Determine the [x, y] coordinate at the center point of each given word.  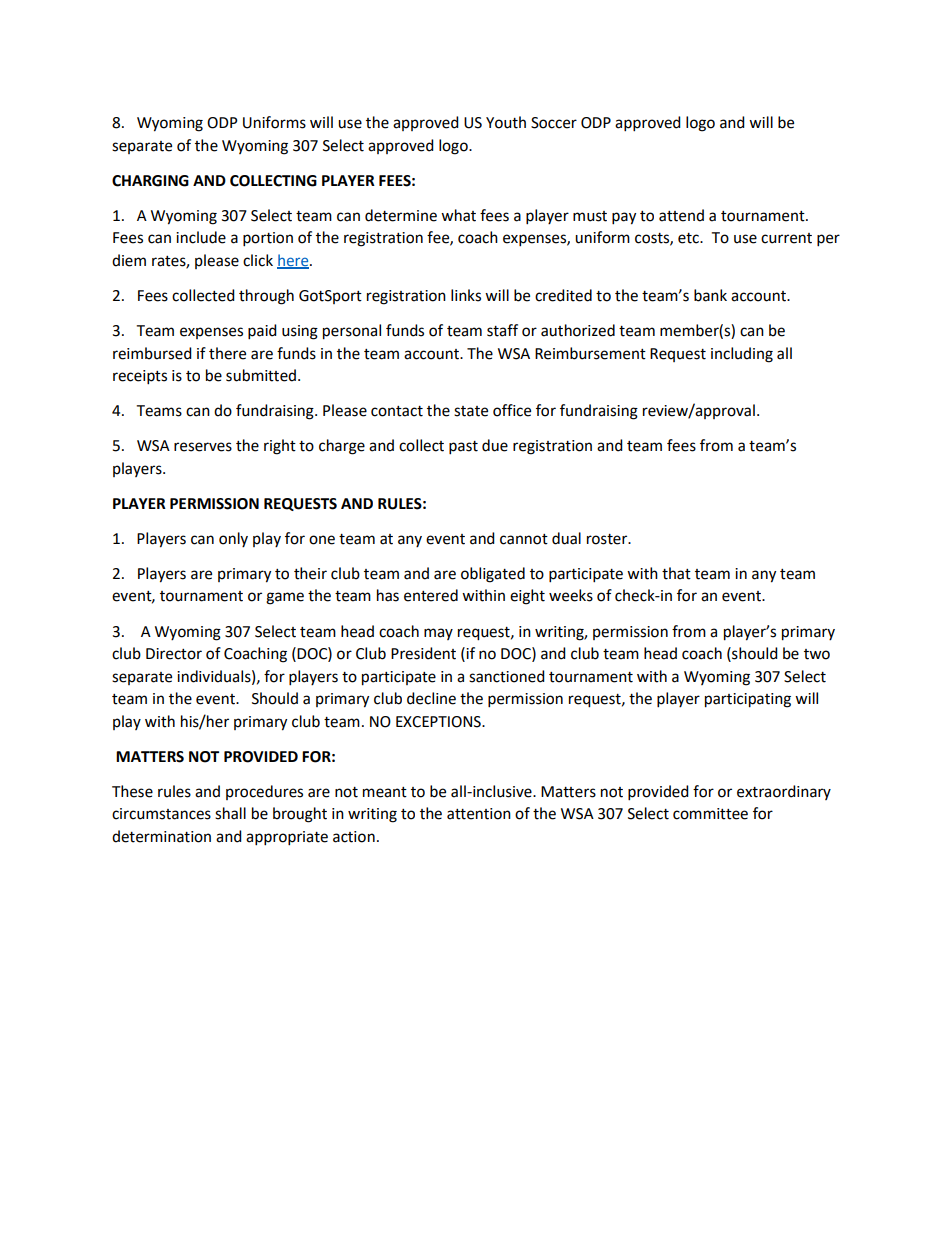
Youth [506, 122]
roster [608, 539]
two [817, 654]
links [466, 295]
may [438, 634]
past [463, 448]
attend [681, 215]
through [266, 297]
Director [174, 654]
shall [230, 813]
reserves [203, 447]
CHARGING [150, 181]
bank [710, 295]
